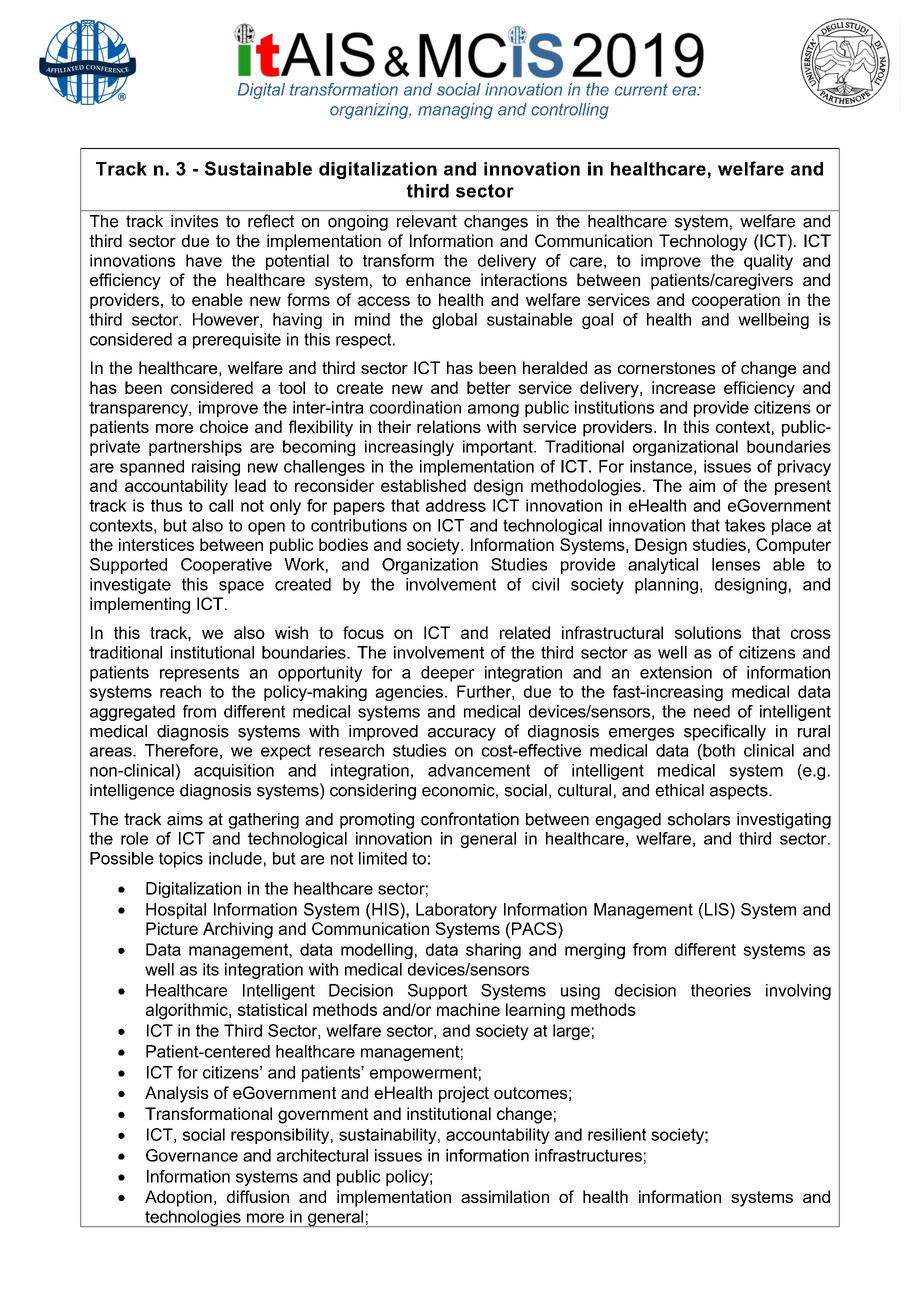 Image resolution: width=924 pixels, height=1308 pixels. Describe the element at coordinates (178, 1198) in the screenshot. I see `Adoption` at that location.
